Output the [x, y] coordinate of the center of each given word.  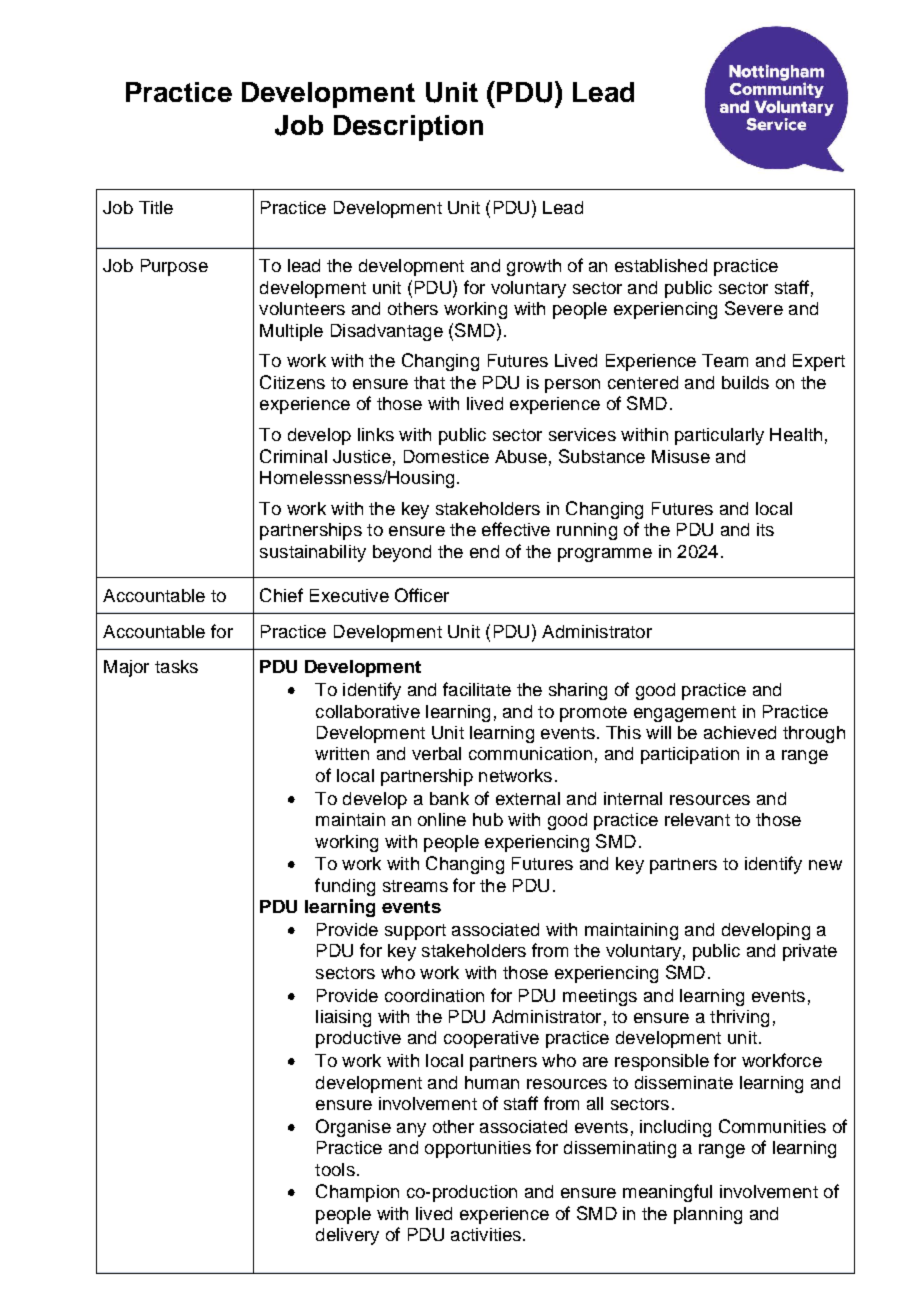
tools [335, 1169]
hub [488, 819]
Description [408, 128]
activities [486, 1234]
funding [345, 887]
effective [516, 529]
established [661, 265]
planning [708, 1215]
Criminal [293, 456]
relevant [697, 819]
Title [156, 207]
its [765, 529]
